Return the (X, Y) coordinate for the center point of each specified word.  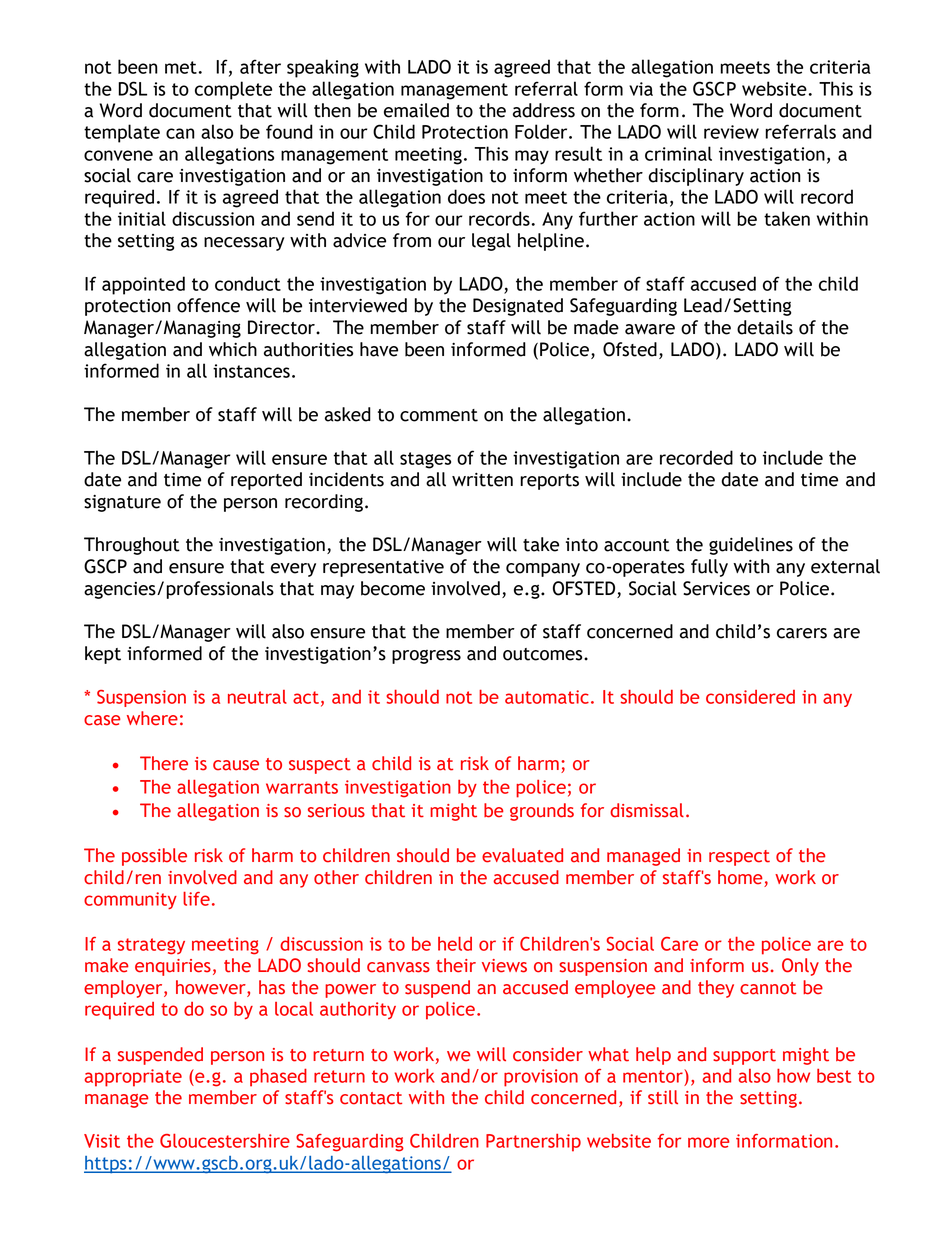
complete (233, 90)
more (708, 1142)
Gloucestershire (225, 1141)
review (731, 132)
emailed (416, 110)
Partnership (533, 1143)
